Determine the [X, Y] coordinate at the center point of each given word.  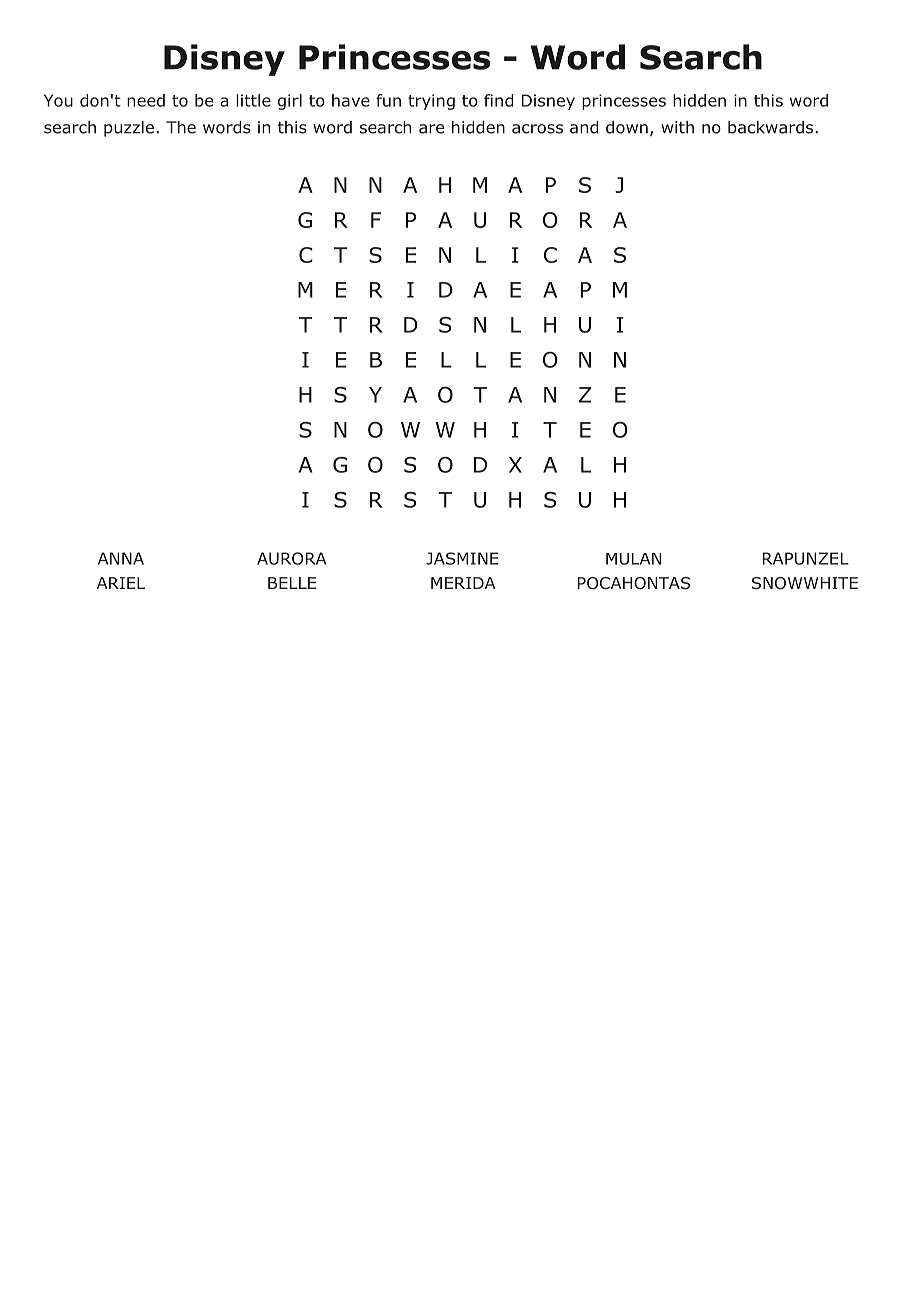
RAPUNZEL [806, 558]
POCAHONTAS [634, 583]
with [677, 127]
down [627, 127]
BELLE [292, 583]
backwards [770, 127]
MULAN [633, 559]
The [181, 127]
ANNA [121, 558]
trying [431, 102]
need [146, 100]
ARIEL [121, 583]
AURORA [291, 558]
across [537, 129]
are [431, 129]
